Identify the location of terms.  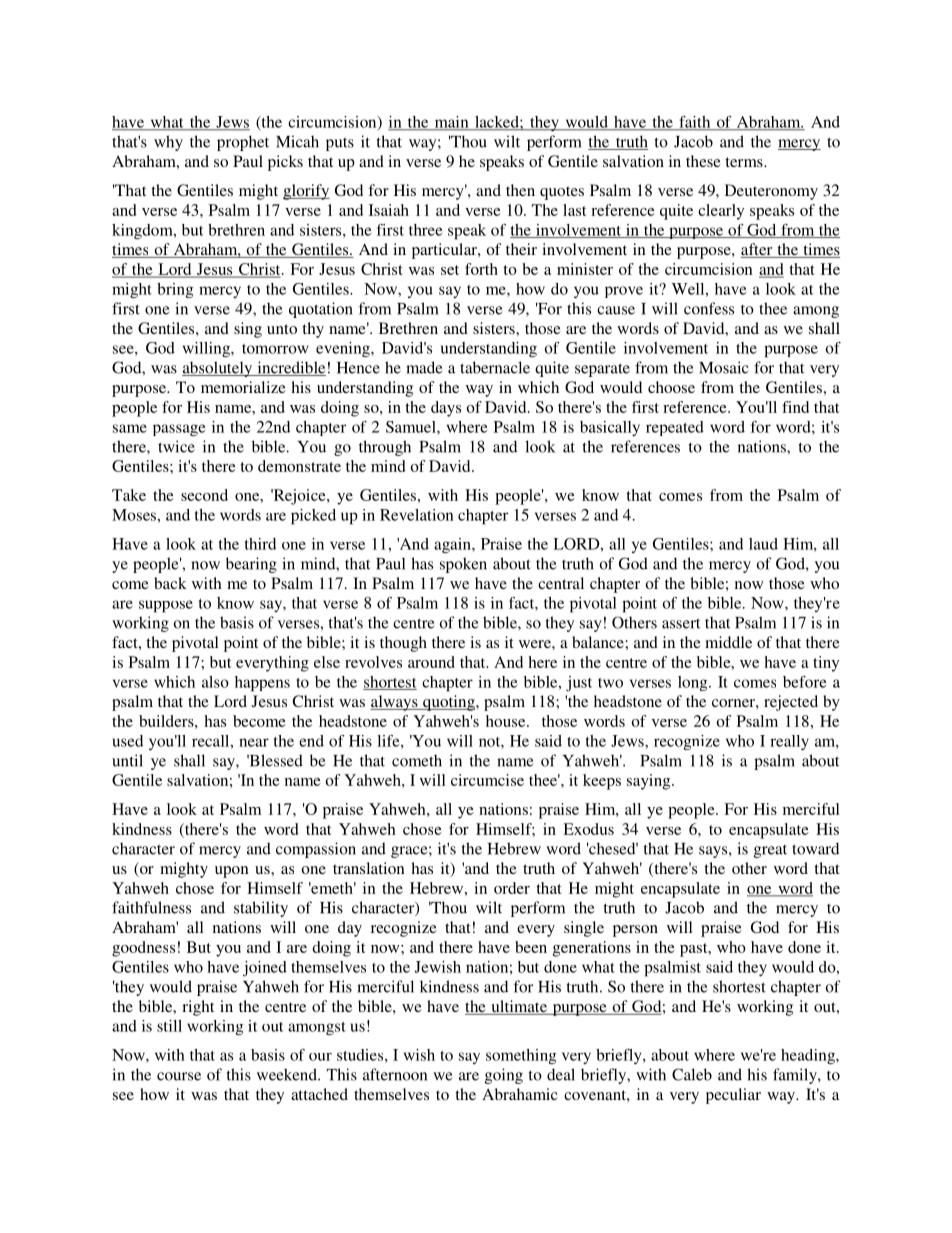
(745, 162).
